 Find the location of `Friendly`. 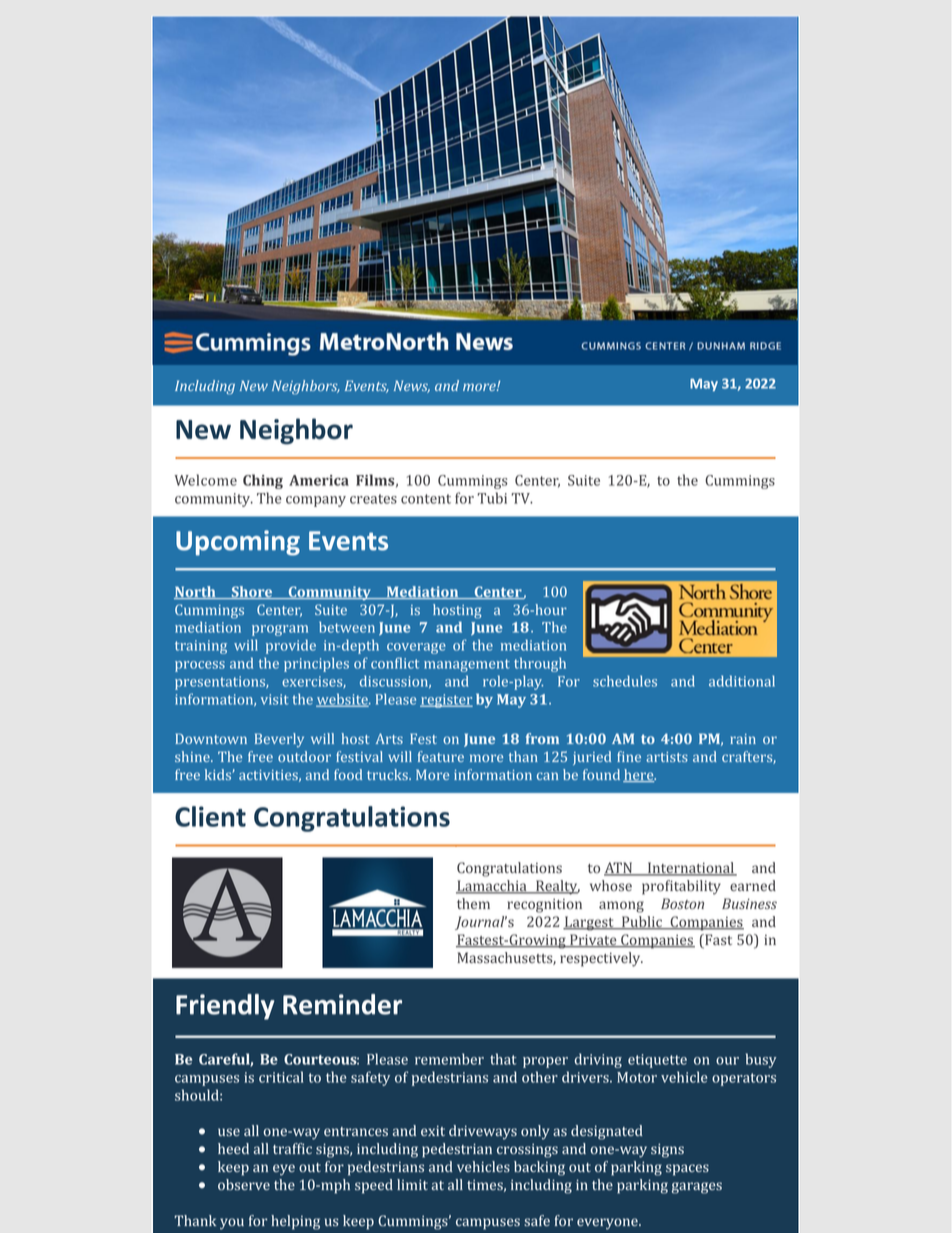

Friendly is located at coordinates (225, 1007).
